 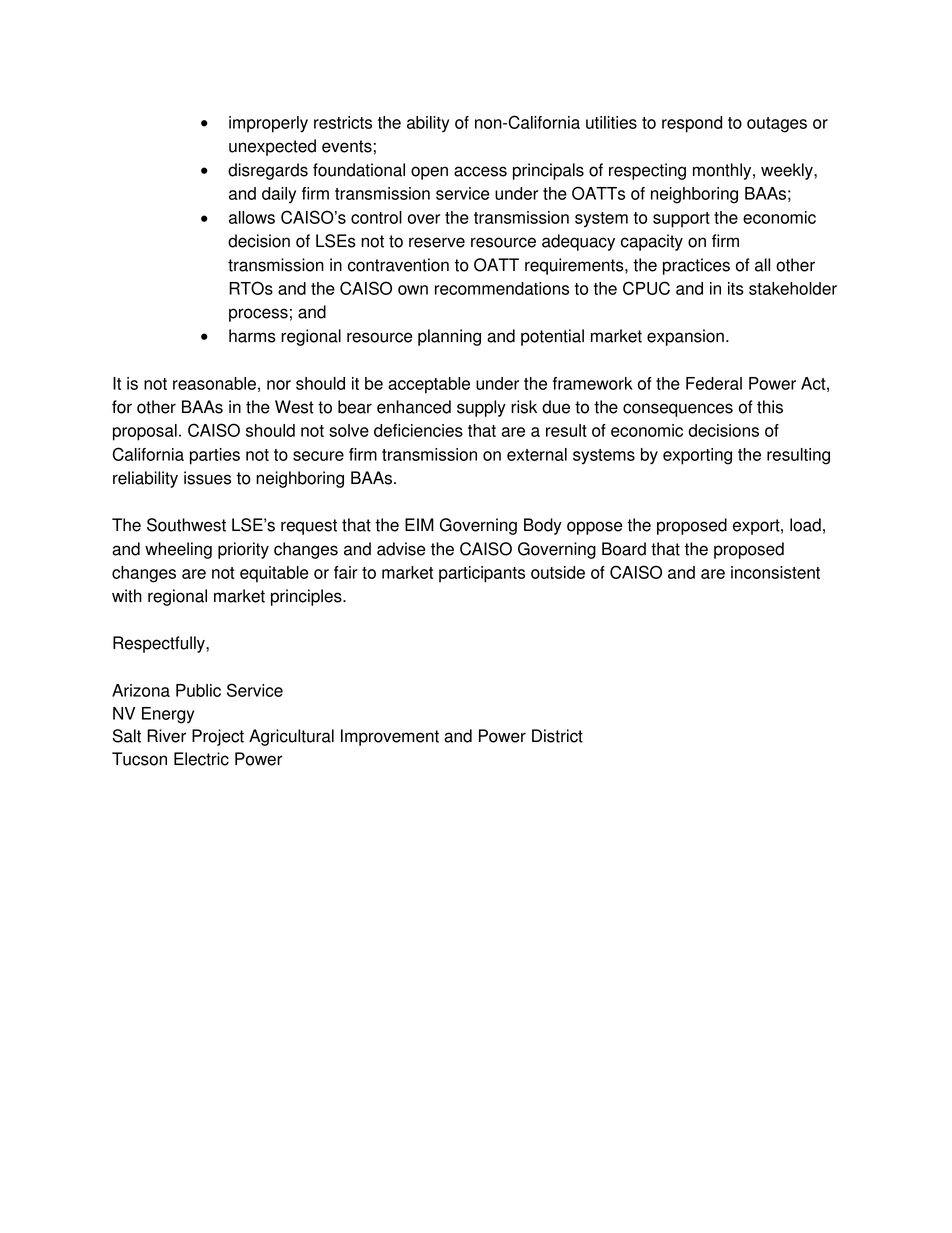 What do you see at coordinates (692, 124) in the screenshot?
I see `respond` at bounding box center [692, 124].
